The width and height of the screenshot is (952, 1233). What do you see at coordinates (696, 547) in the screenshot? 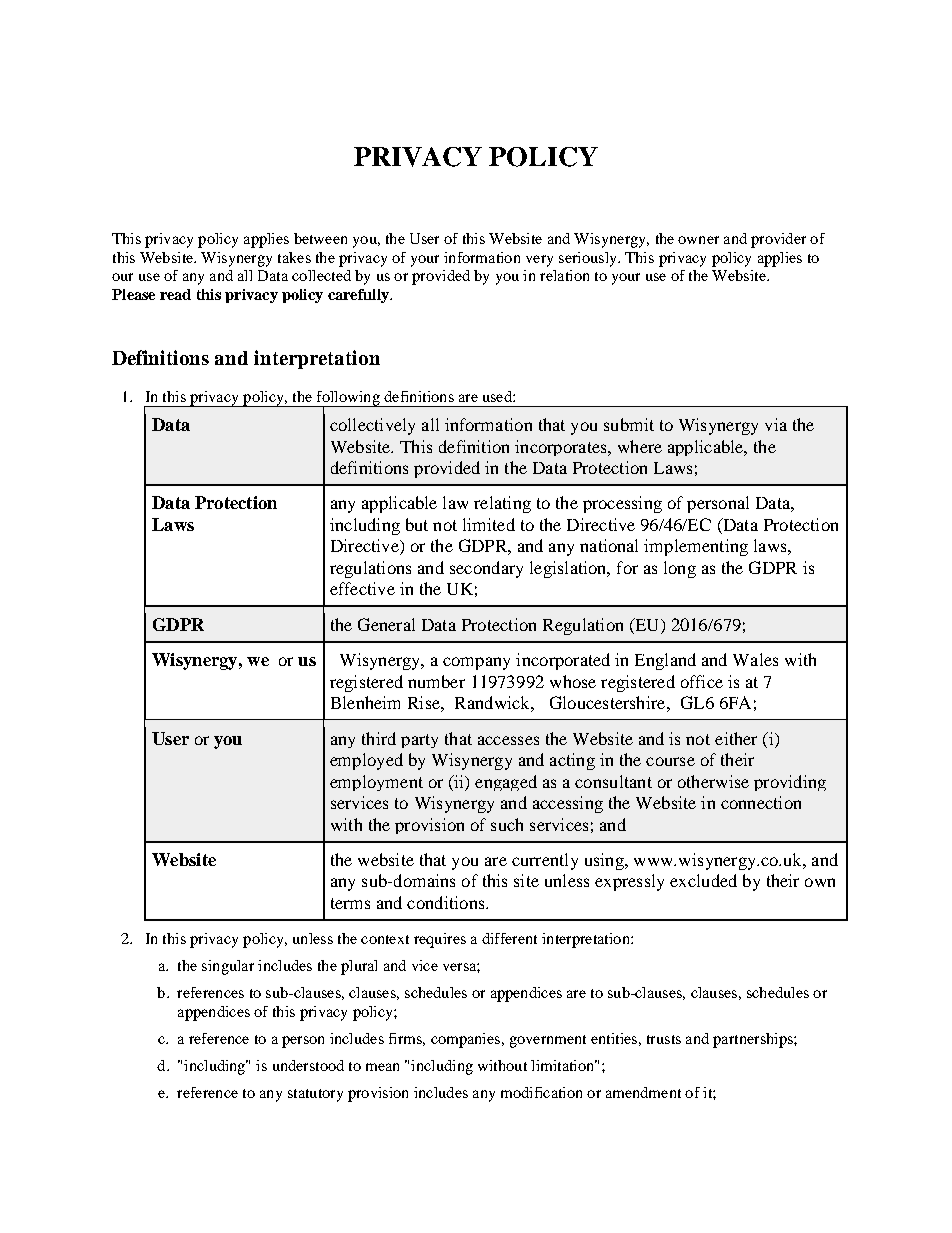
I see `implementing` at bounding box center [696, 547].
